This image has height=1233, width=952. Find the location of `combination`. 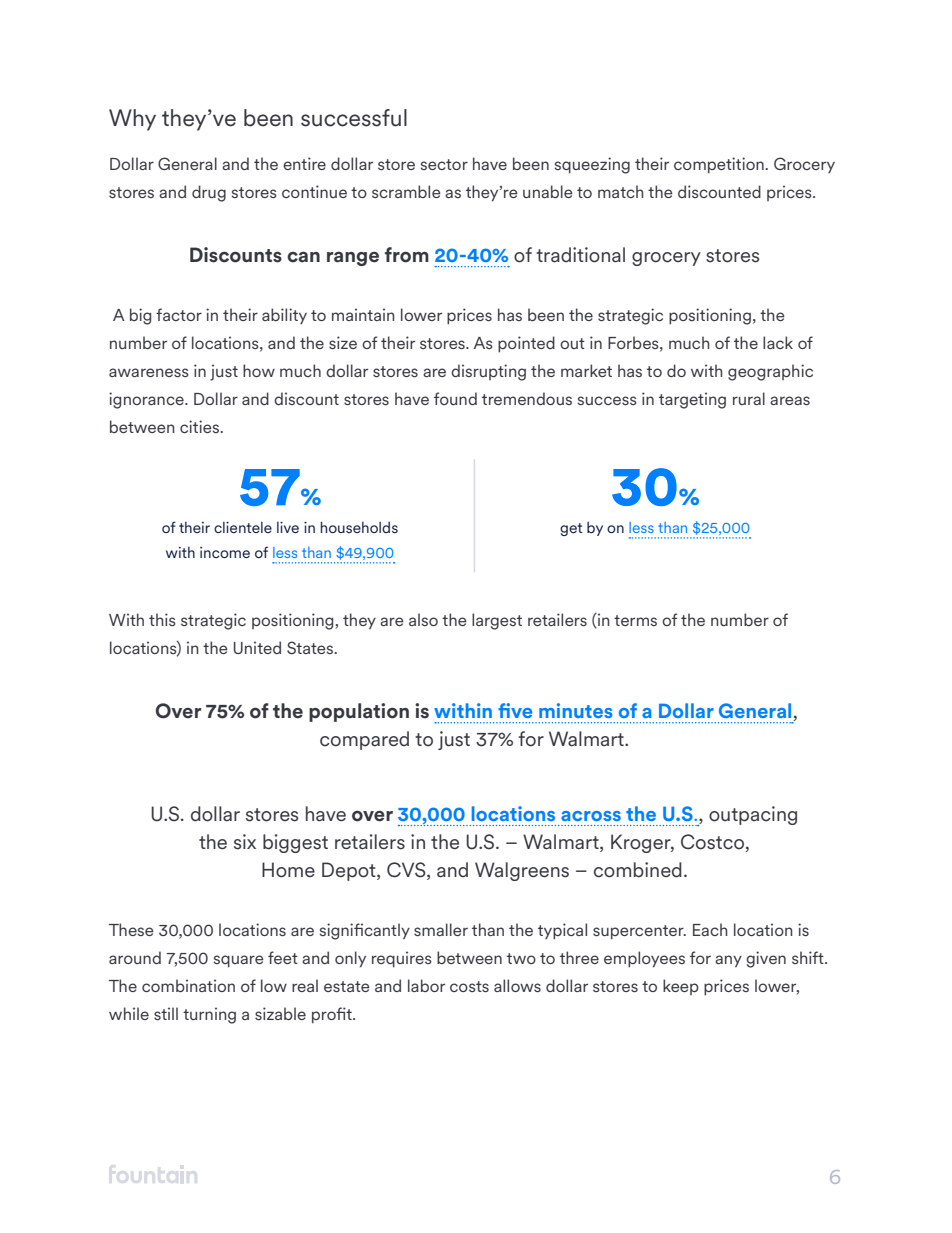

combination is located at coordinates (188, 985).
